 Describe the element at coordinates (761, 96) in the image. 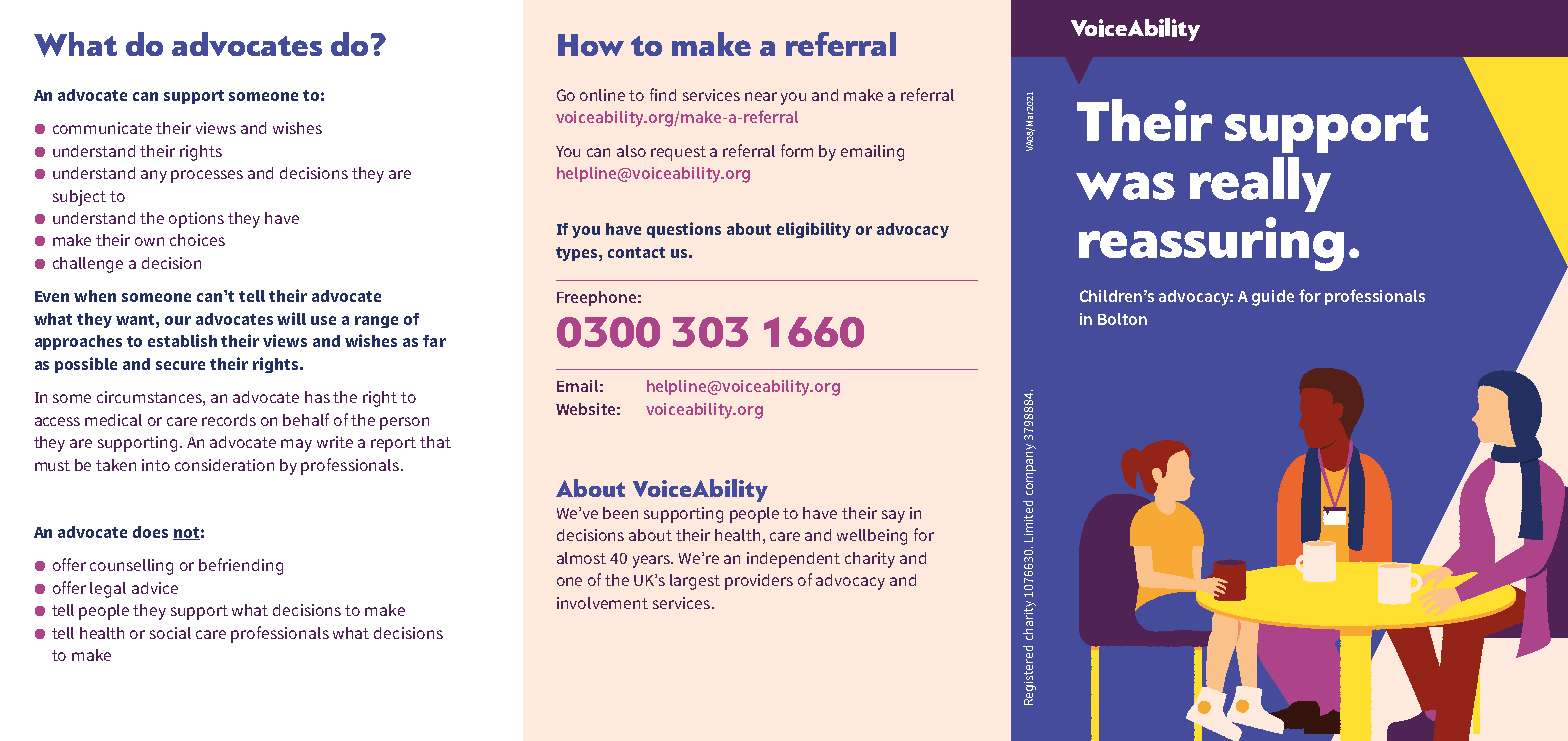

I see `near` at that location.
